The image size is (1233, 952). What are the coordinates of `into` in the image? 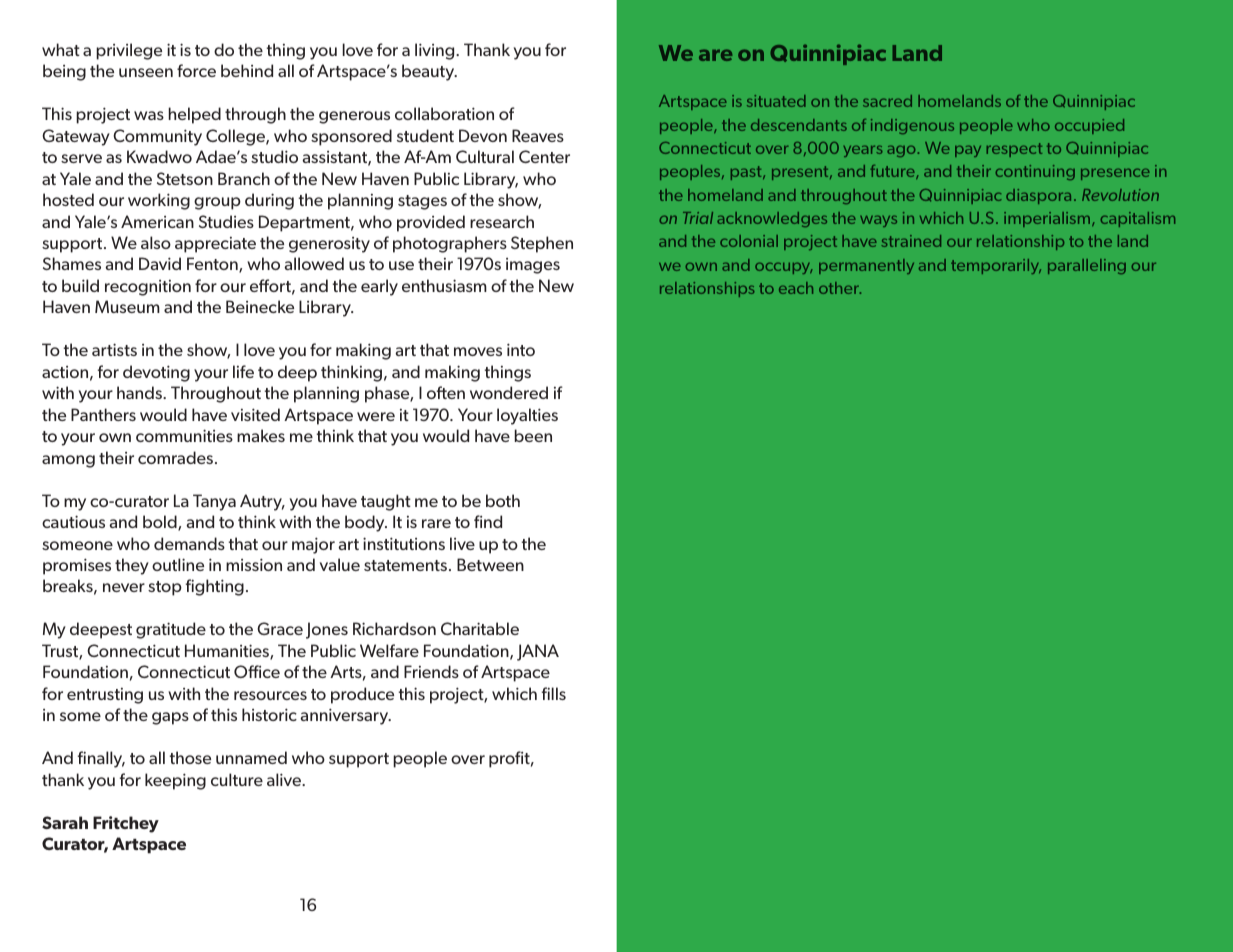 It's located at (521, 349).
